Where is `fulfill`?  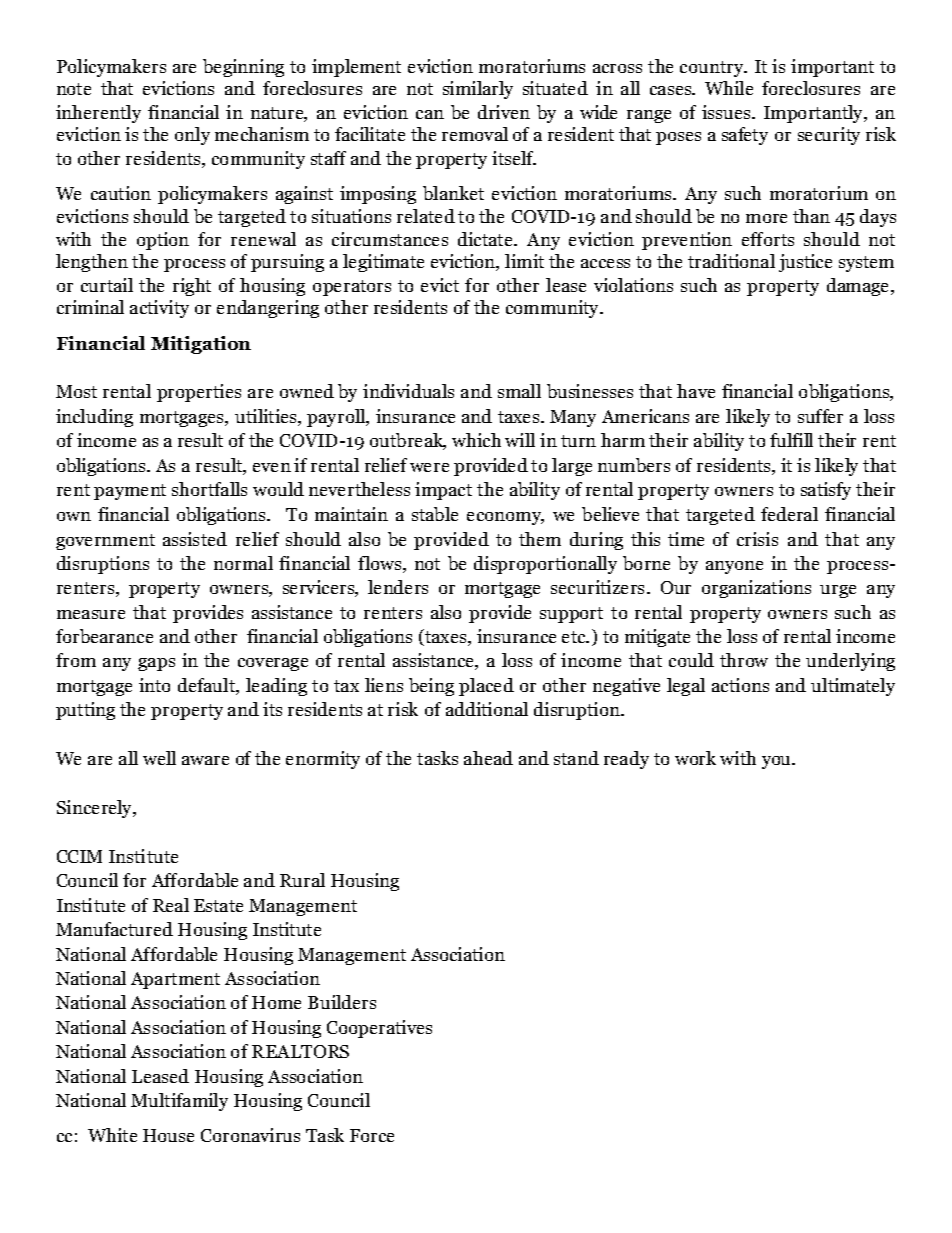 fulfill is located at coordinates (791, 440).
